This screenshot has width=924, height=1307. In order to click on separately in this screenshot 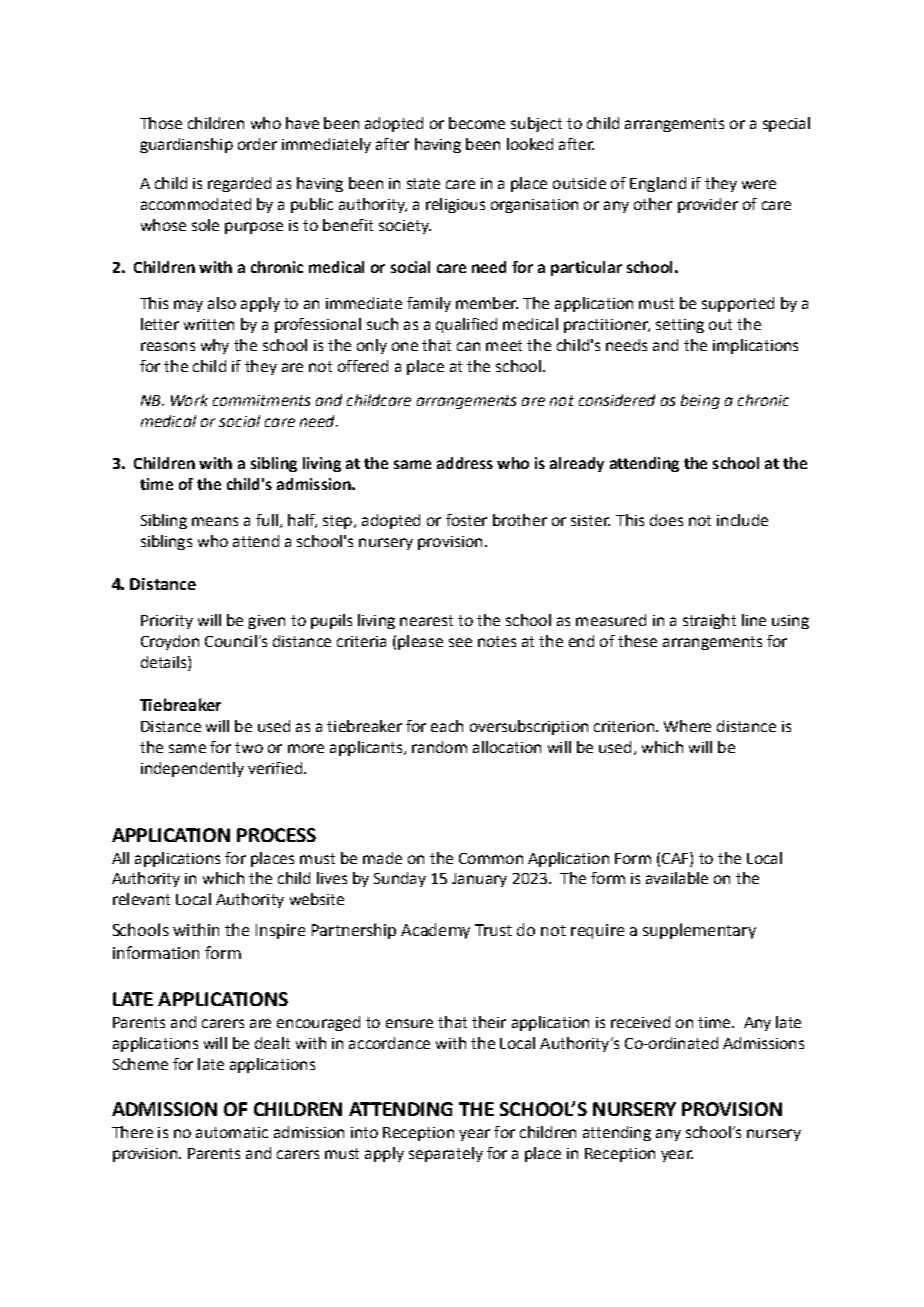, I will do `click(446, 1154)`.
